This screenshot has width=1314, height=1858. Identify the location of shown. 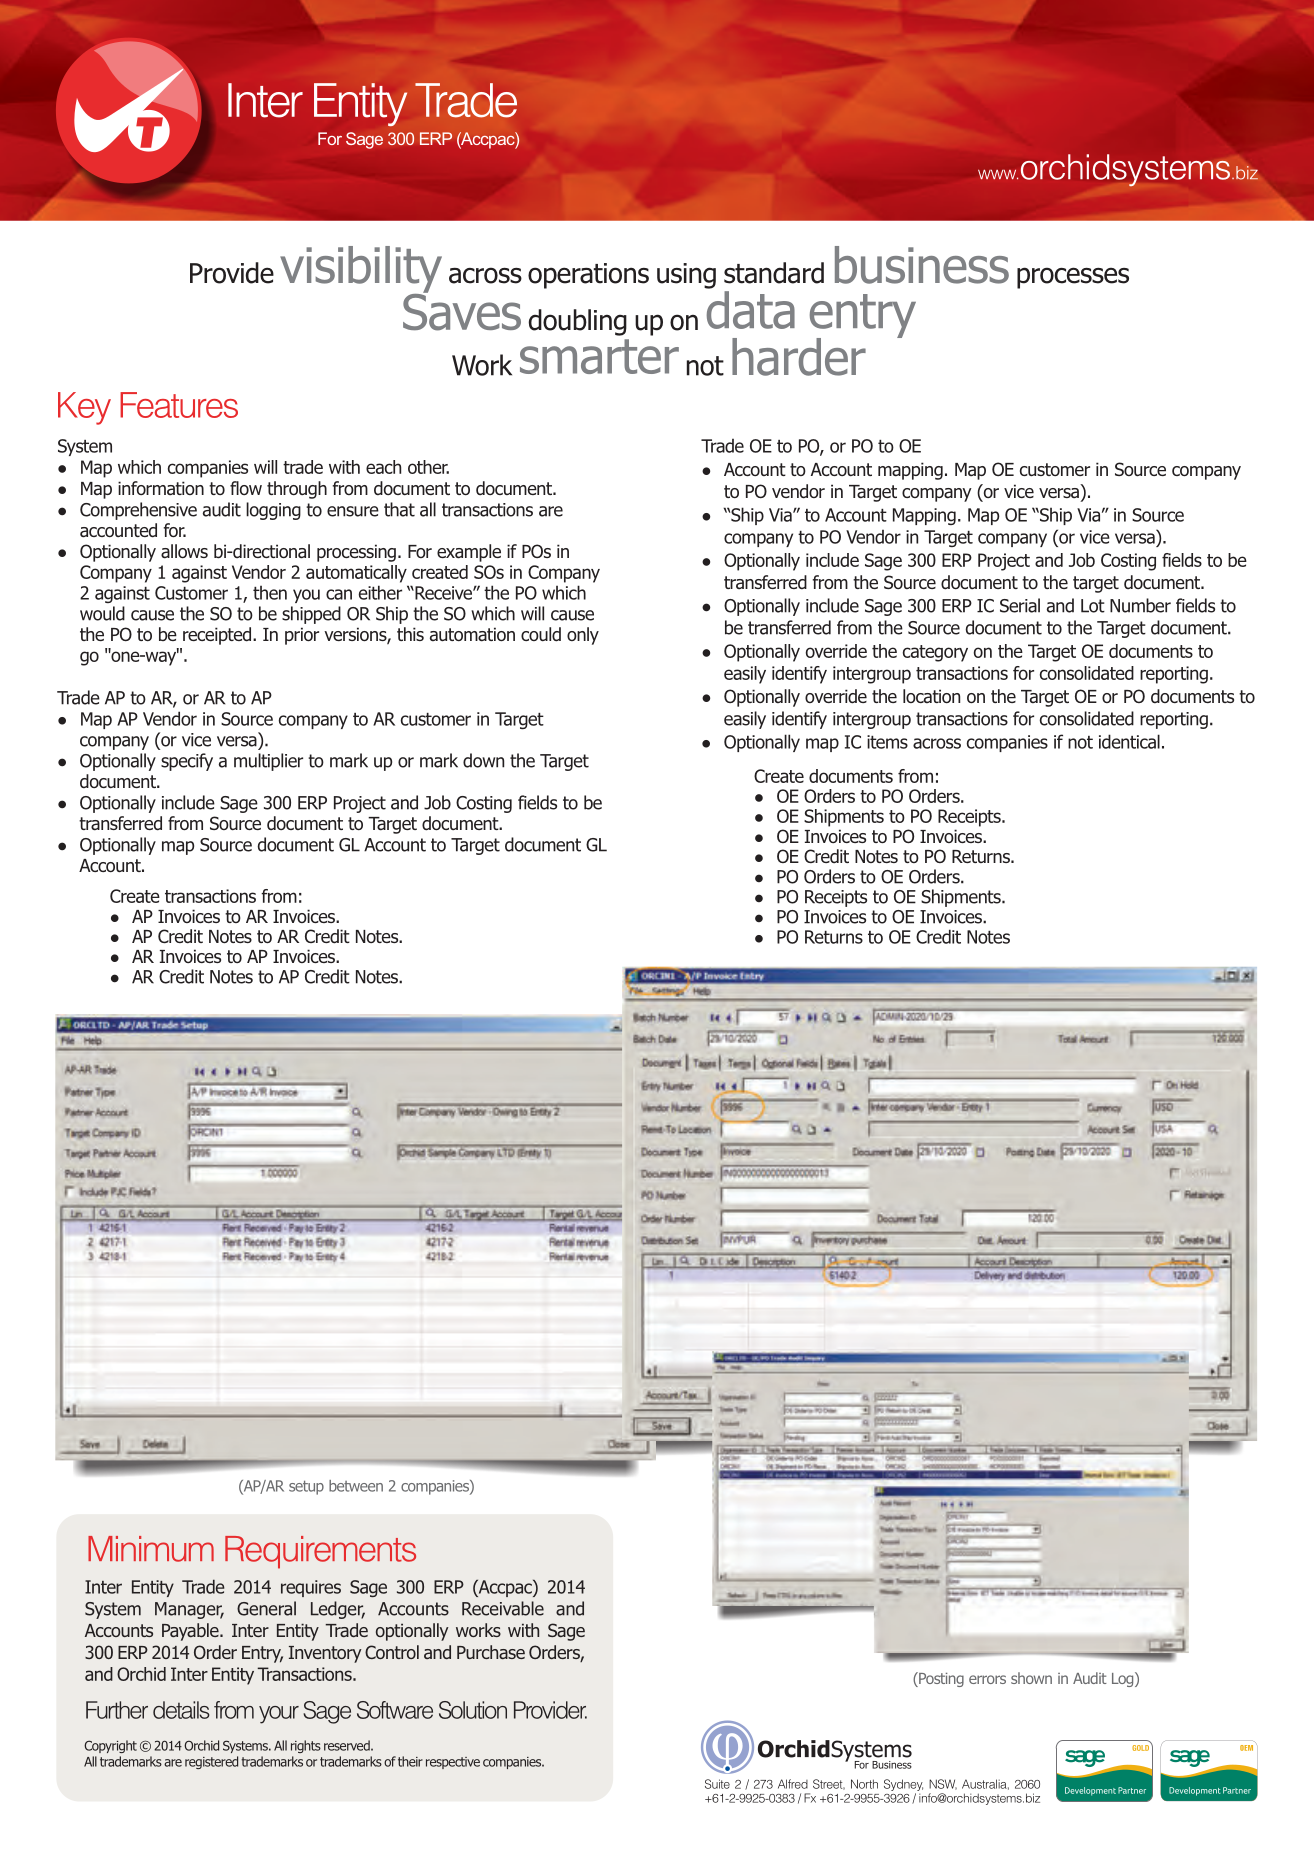
(1031, 1678).
